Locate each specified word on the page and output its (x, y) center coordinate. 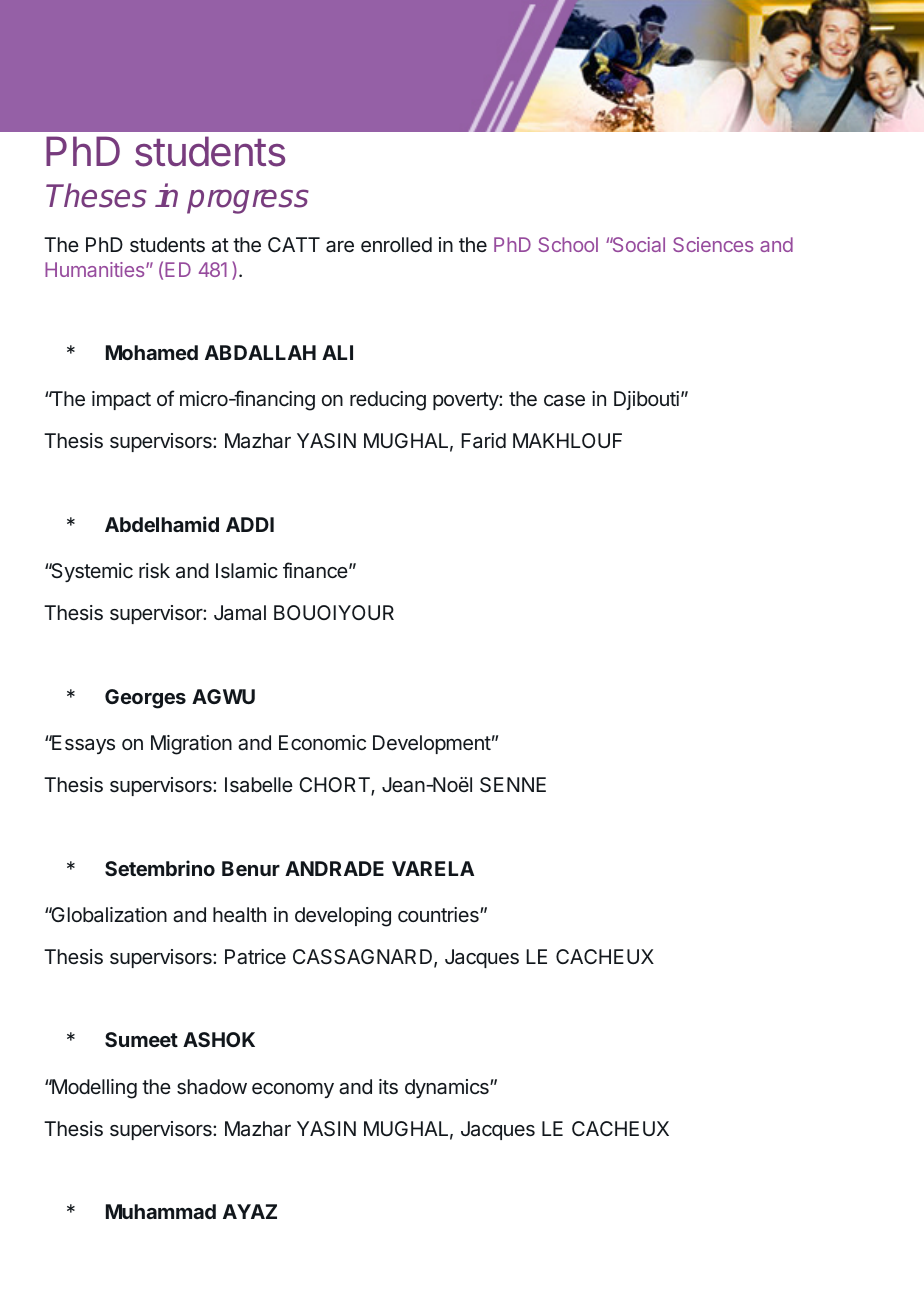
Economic (322, 742)
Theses (96, 195)
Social (637, 244)
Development (432, 744)
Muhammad (161, 1211)
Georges (145, 699)
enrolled (396, 244)
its (388, 1086)
